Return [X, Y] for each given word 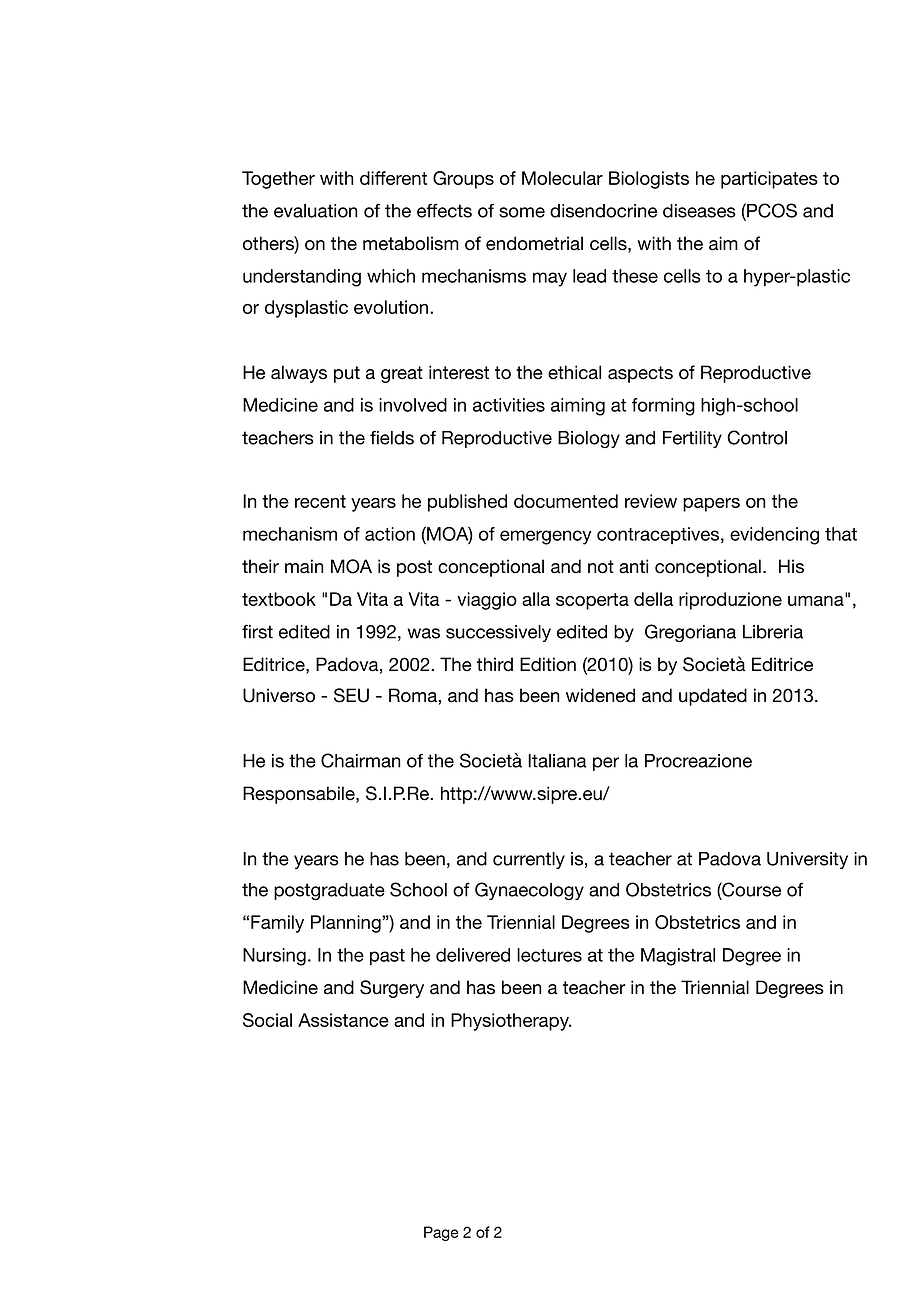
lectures [549, 955]
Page [441, 1233]
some [522, 212]
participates [769, 180]
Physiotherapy [511, 1022]
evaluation [315, 211]
